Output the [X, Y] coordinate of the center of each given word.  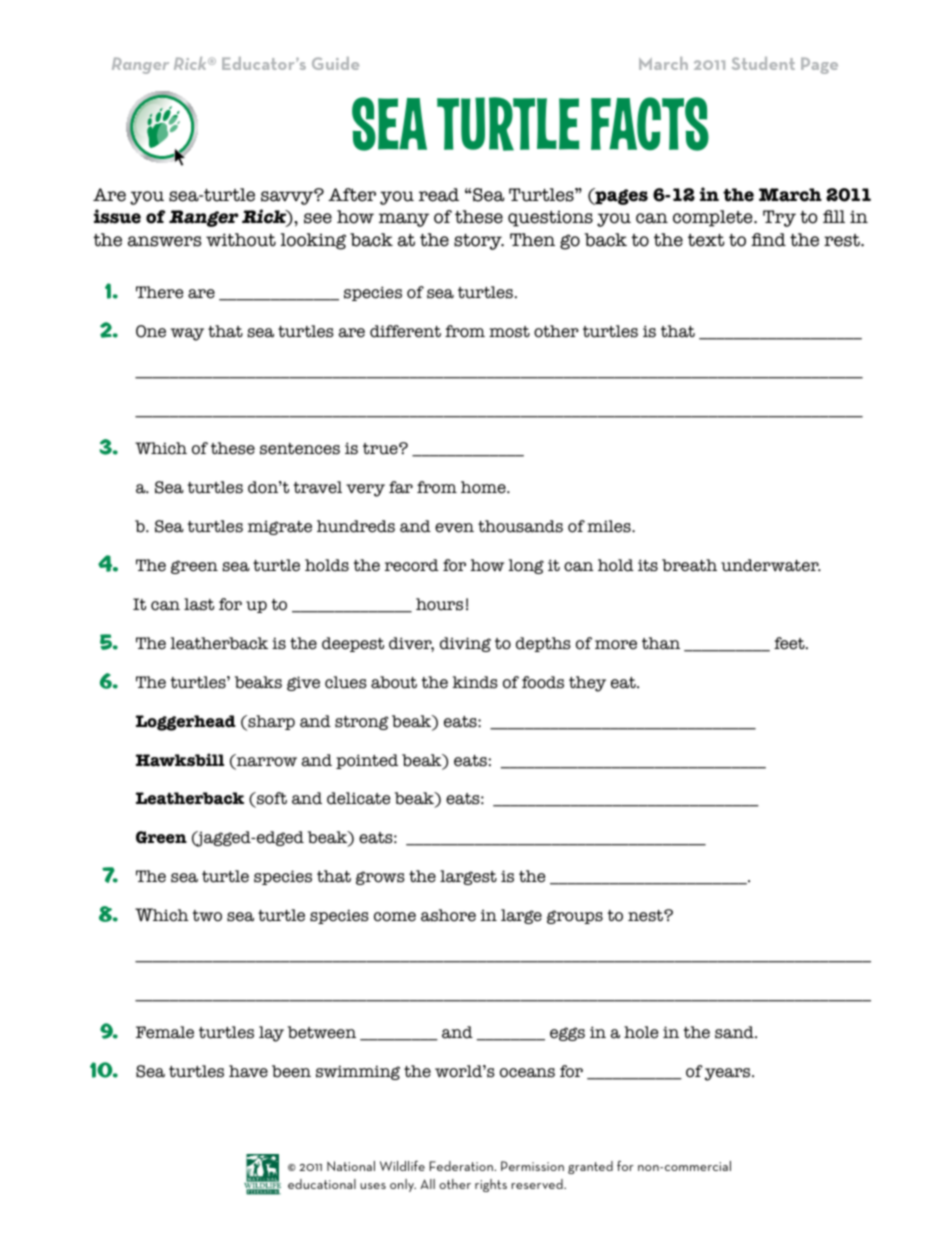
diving [465, 644]
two [207, 916]
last [199, 604]
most [509, 332]
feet [790, 643]
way [187, 334]
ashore [448, 915]
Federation [462, 1166]
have [248, 1071]
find [768, 240]
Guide [335, 63]
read [439, 195]
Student [763, 63]
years [729, 1074]
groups [575, 917]
